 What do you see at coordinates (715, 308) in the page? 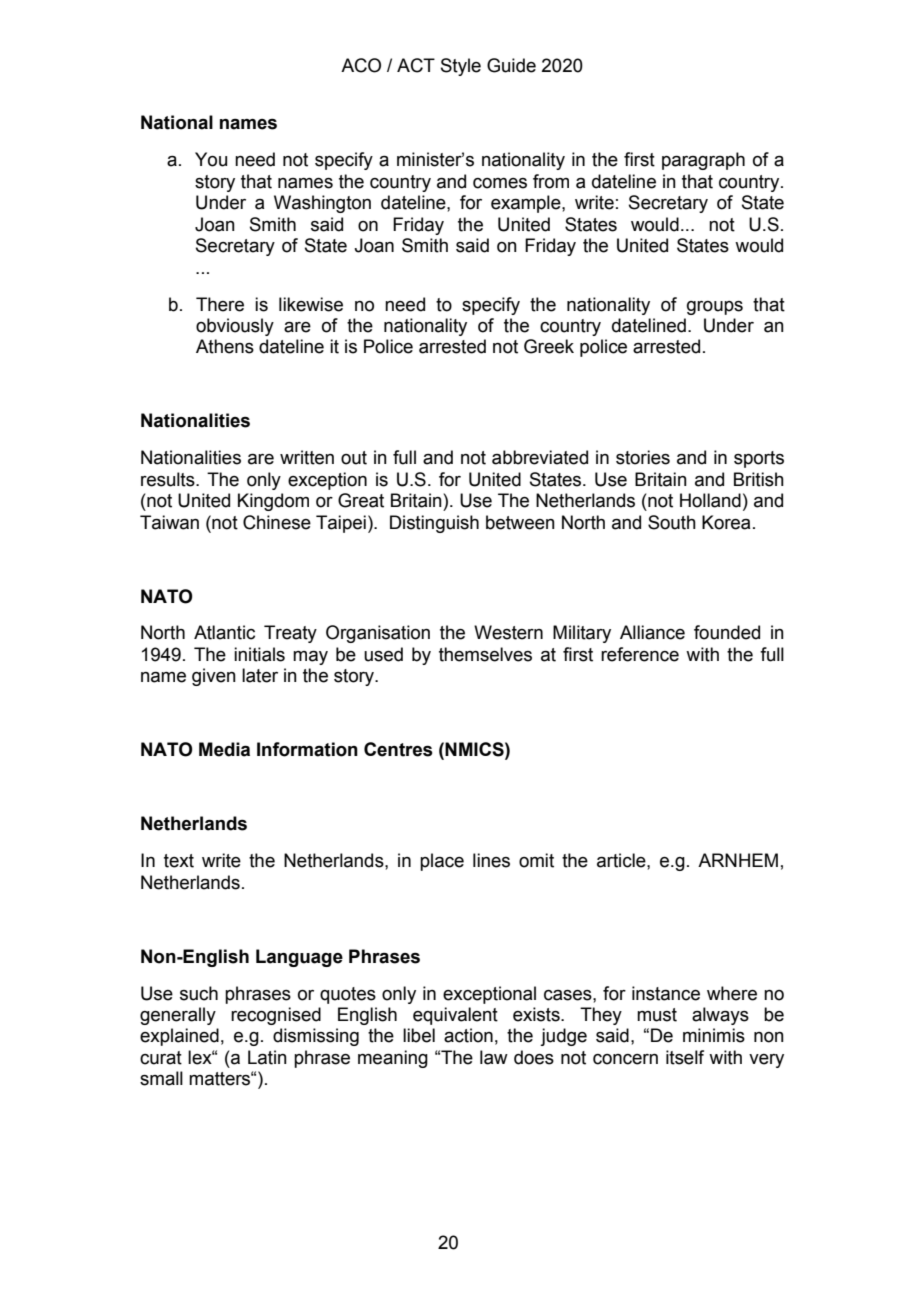
I see `groups` at bounding box center [715, 308].
